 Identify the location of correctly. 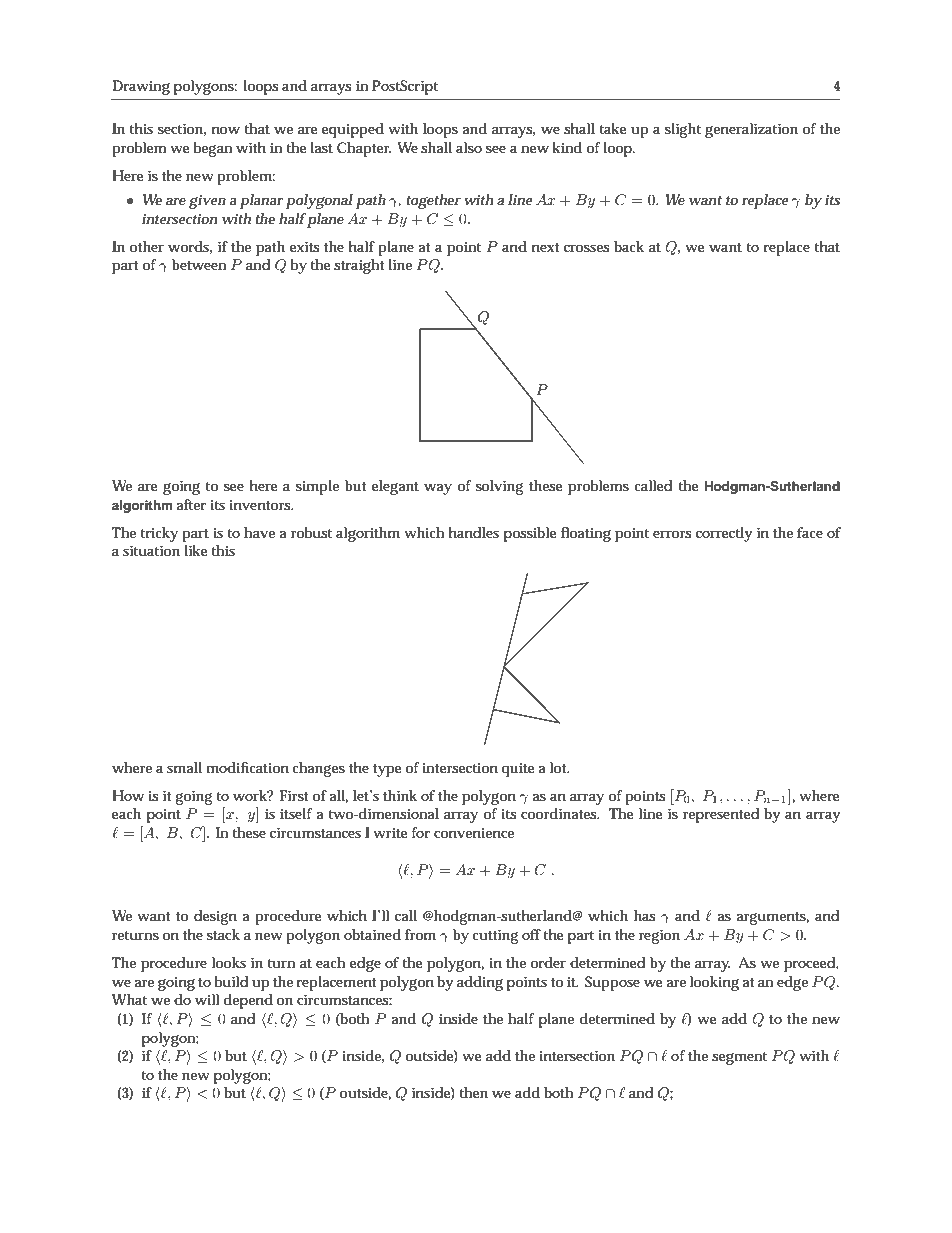
(724, 534).
